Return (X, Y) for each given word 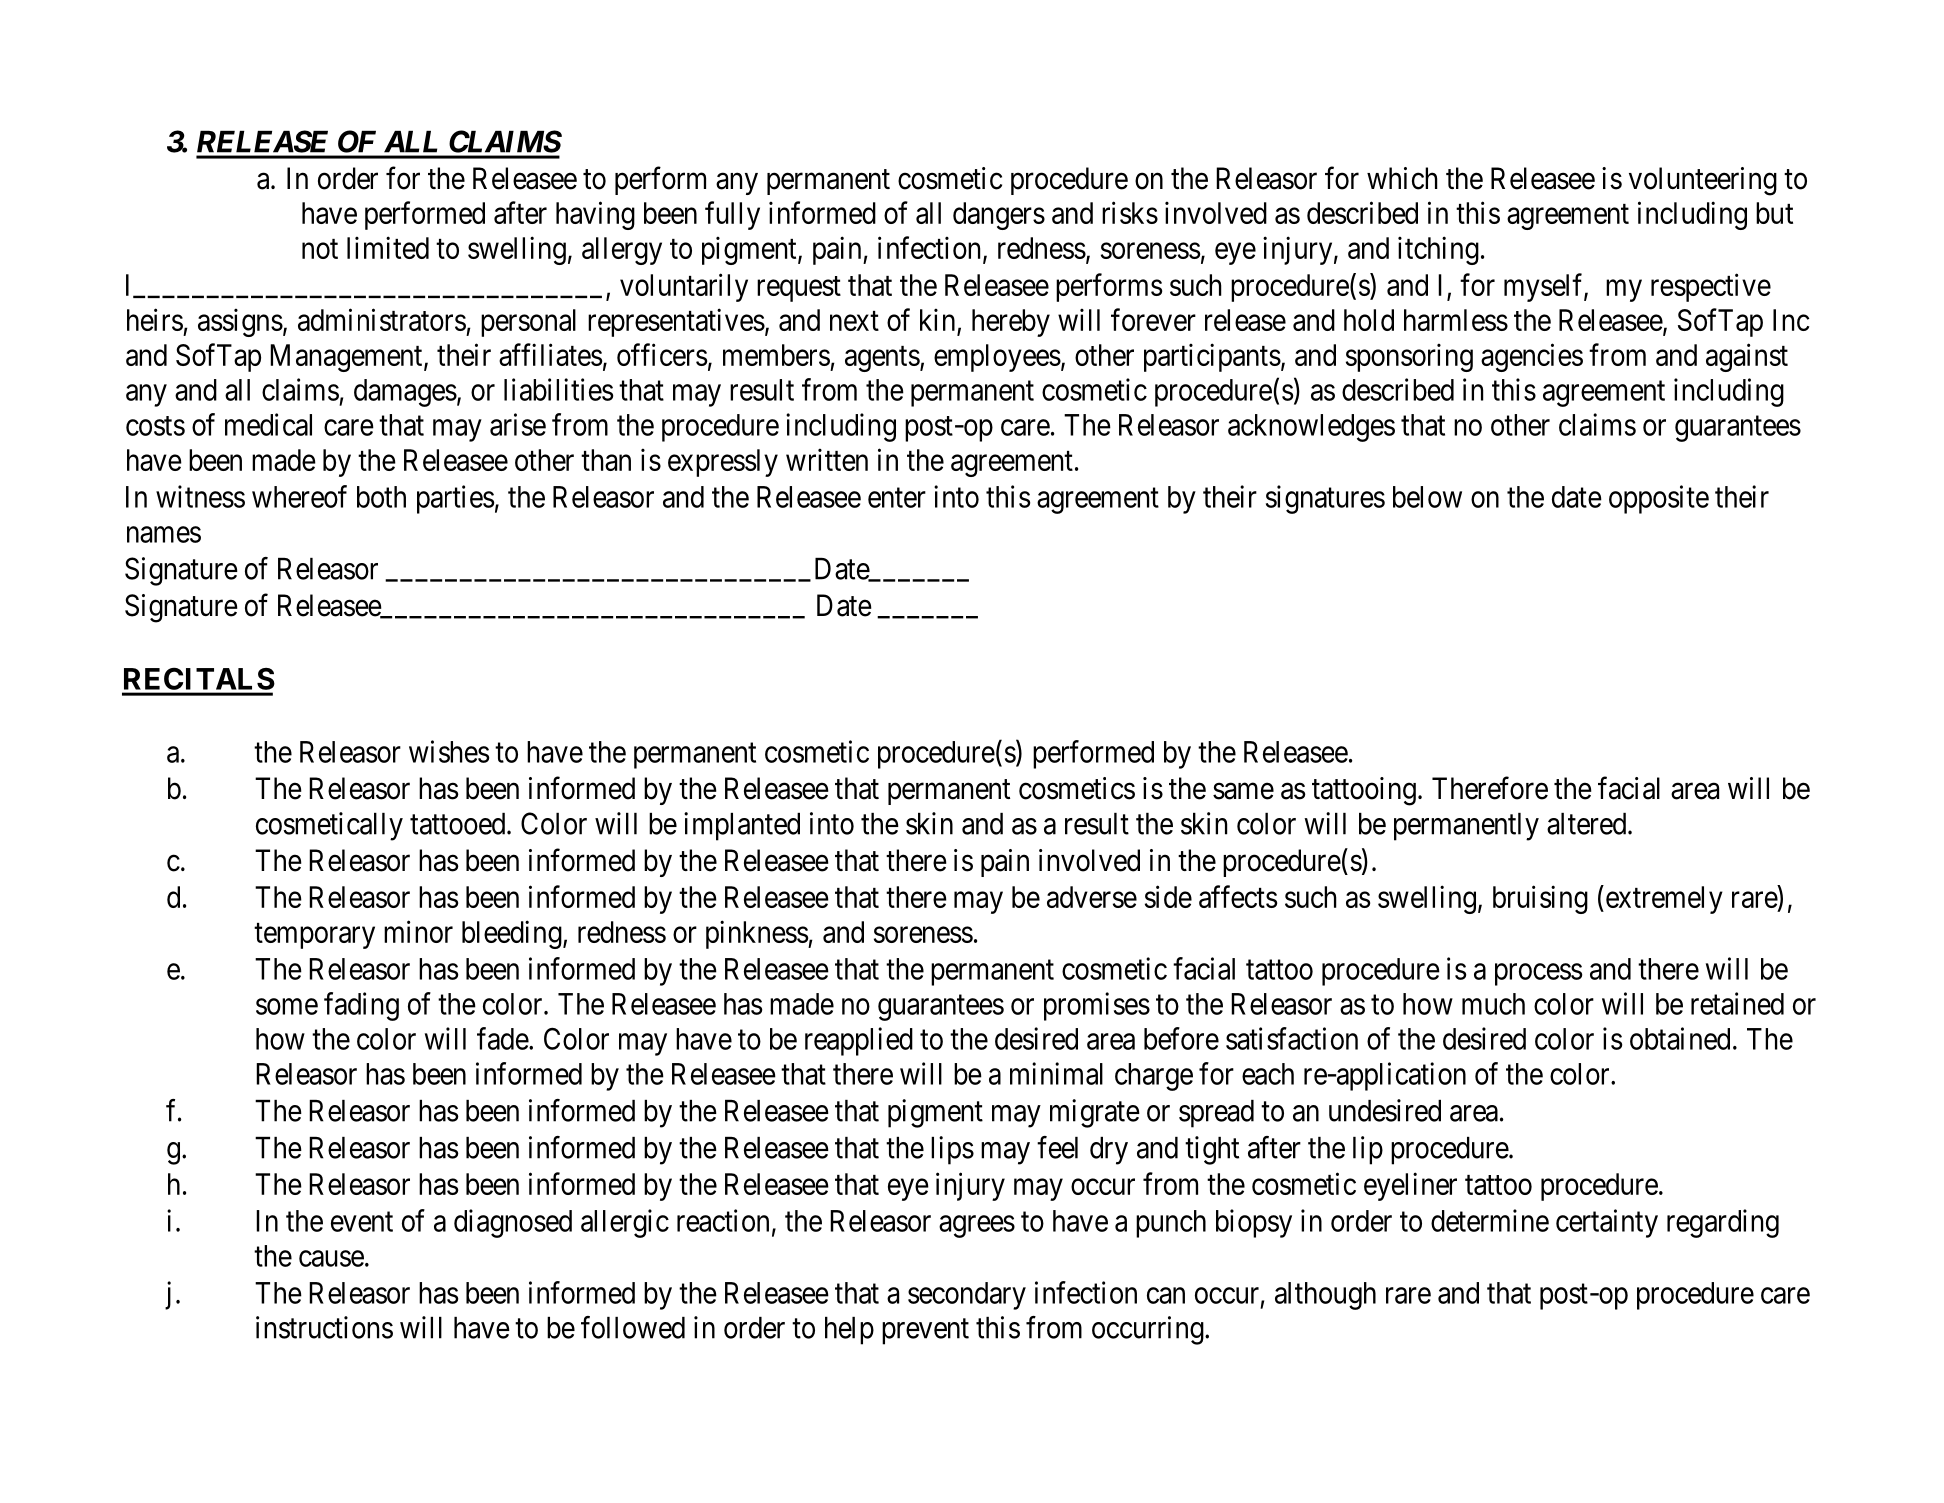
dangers (999, 216)
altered (1588, 824)
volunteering (1703, 181)
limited (388, 247)
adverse (1092, 897)
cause (331, 1259)
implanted (742, 826)
